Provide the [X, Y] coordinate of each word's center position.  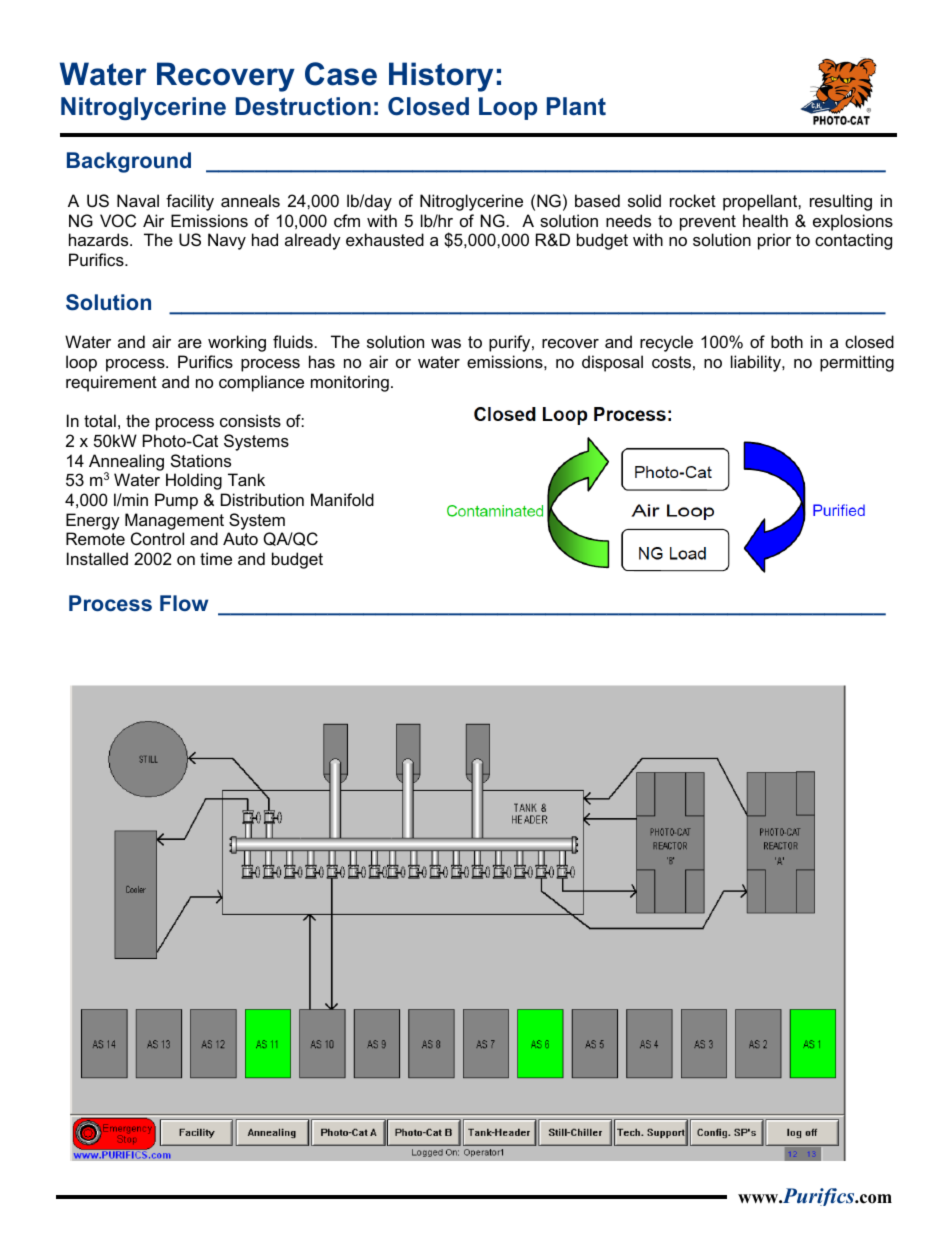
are [190, 343]
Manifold [342, 499]
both [787, 341]
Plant [576, 106]
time [216, 558]
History [441, 77]
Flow [184, 603]
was [446, 343]
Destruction [303, 106]
